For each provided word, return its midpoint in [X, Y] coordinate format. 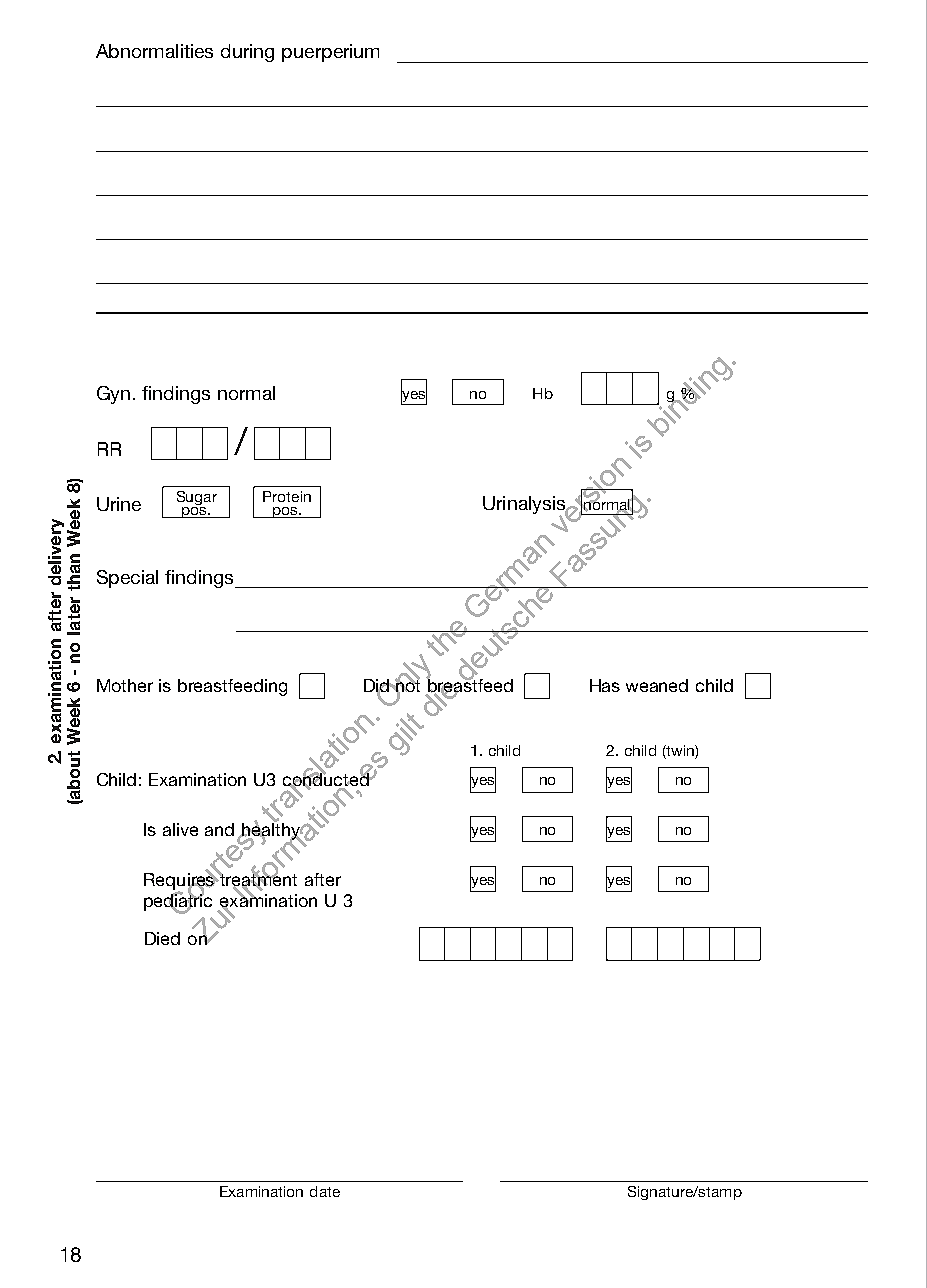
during [247, 53]
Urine [119, 504]
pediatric [178, 902]
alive [180, 829]
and [219, 829]
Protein [287, 496]
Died [162, 938]
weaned [657, 685]
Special [127, 579]
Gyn [113, 395]
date [325, 1191]
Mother [125, 685]
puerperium [330, 53]
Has [605, 685]
